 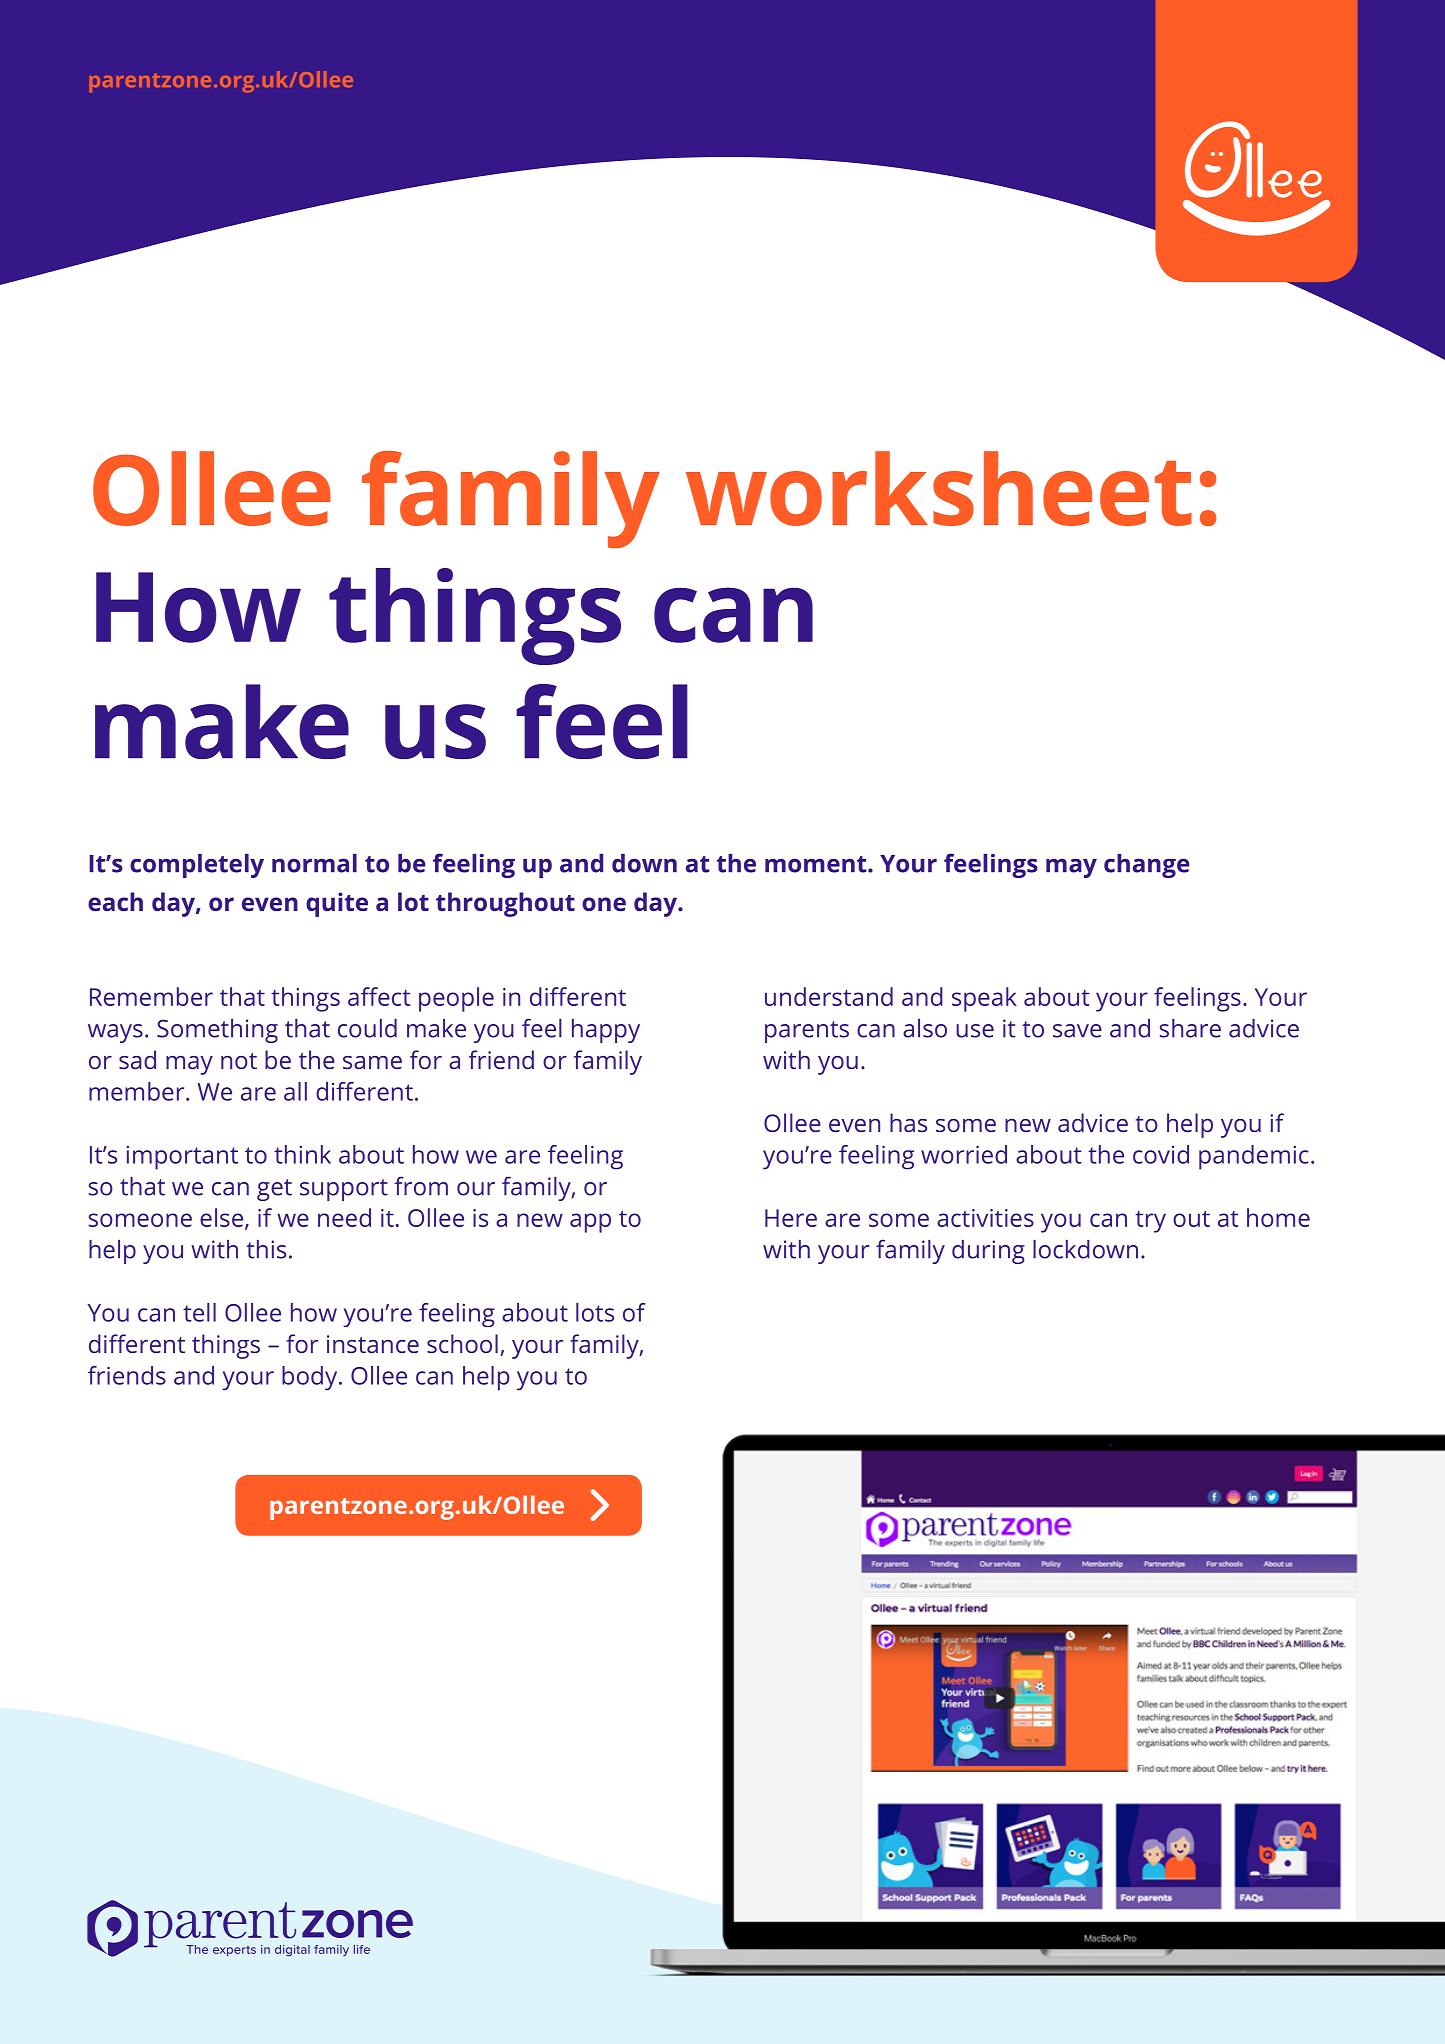 What do you see at coordinates (505, 904) in the screenshot?
I see `throughout` at bounding box center [505, 904].
